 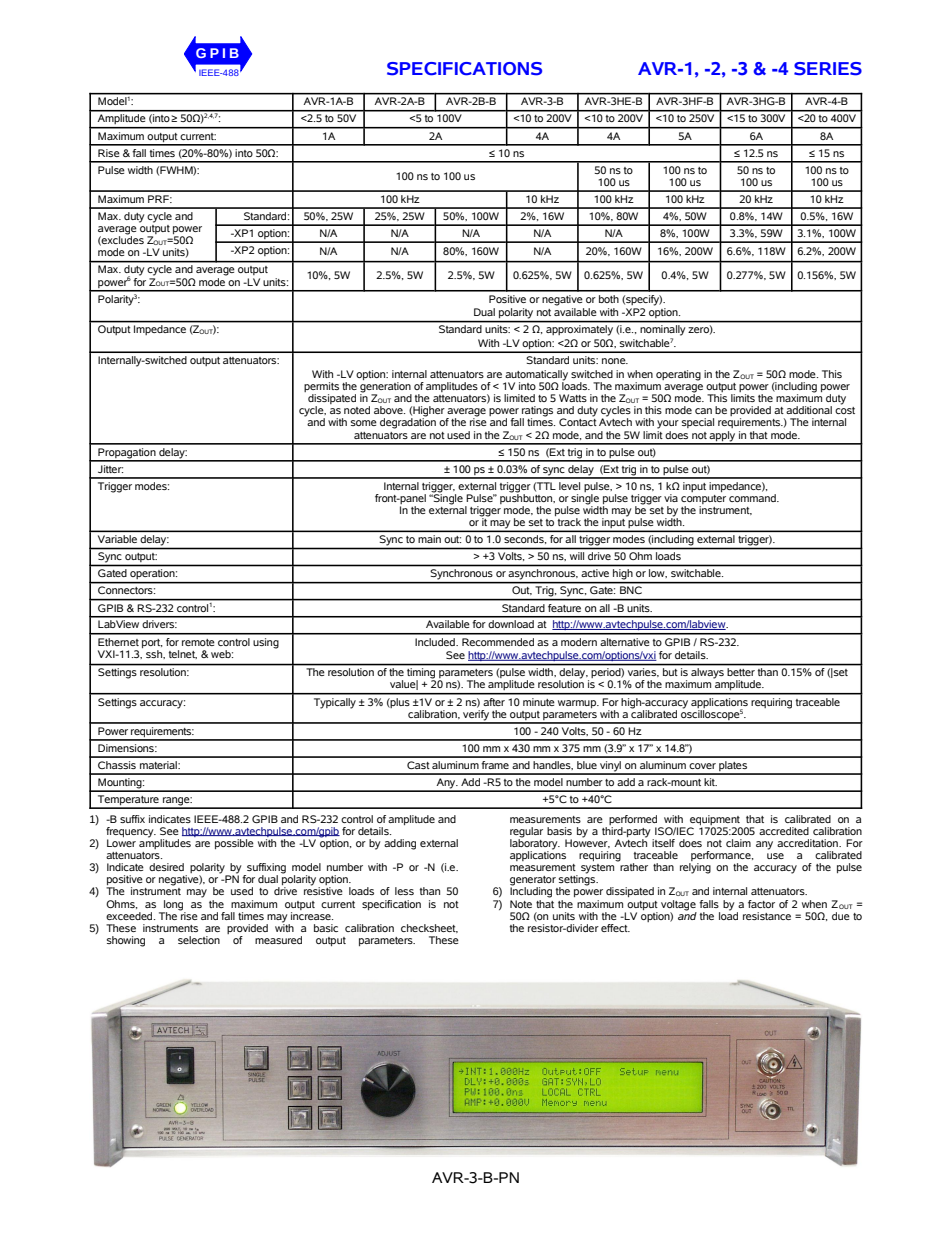 I want to click on pushbutton, so click(x=527, y=497).
